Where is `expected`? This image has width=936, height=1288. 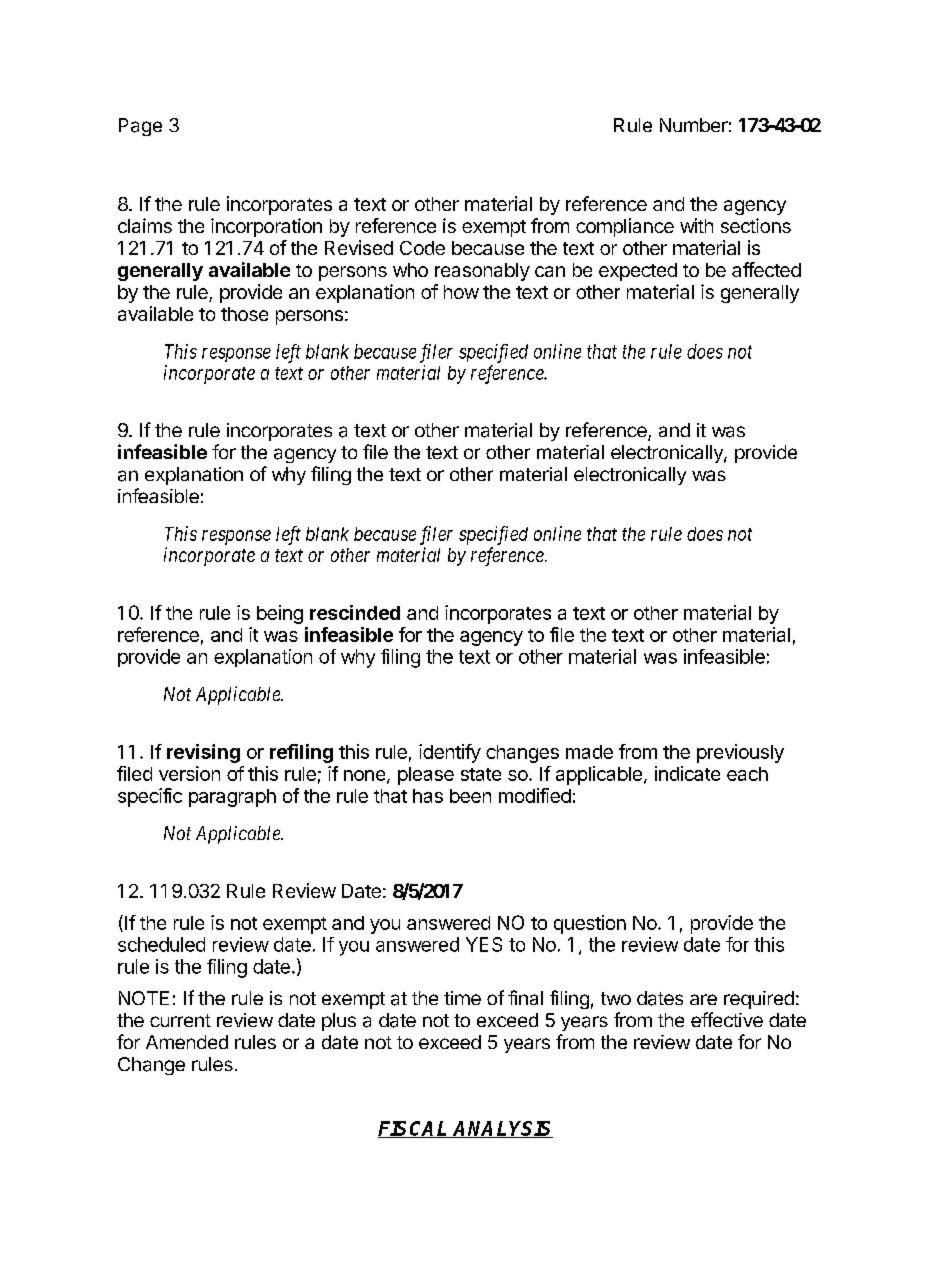 expected is located at coordinates (638, 272).
